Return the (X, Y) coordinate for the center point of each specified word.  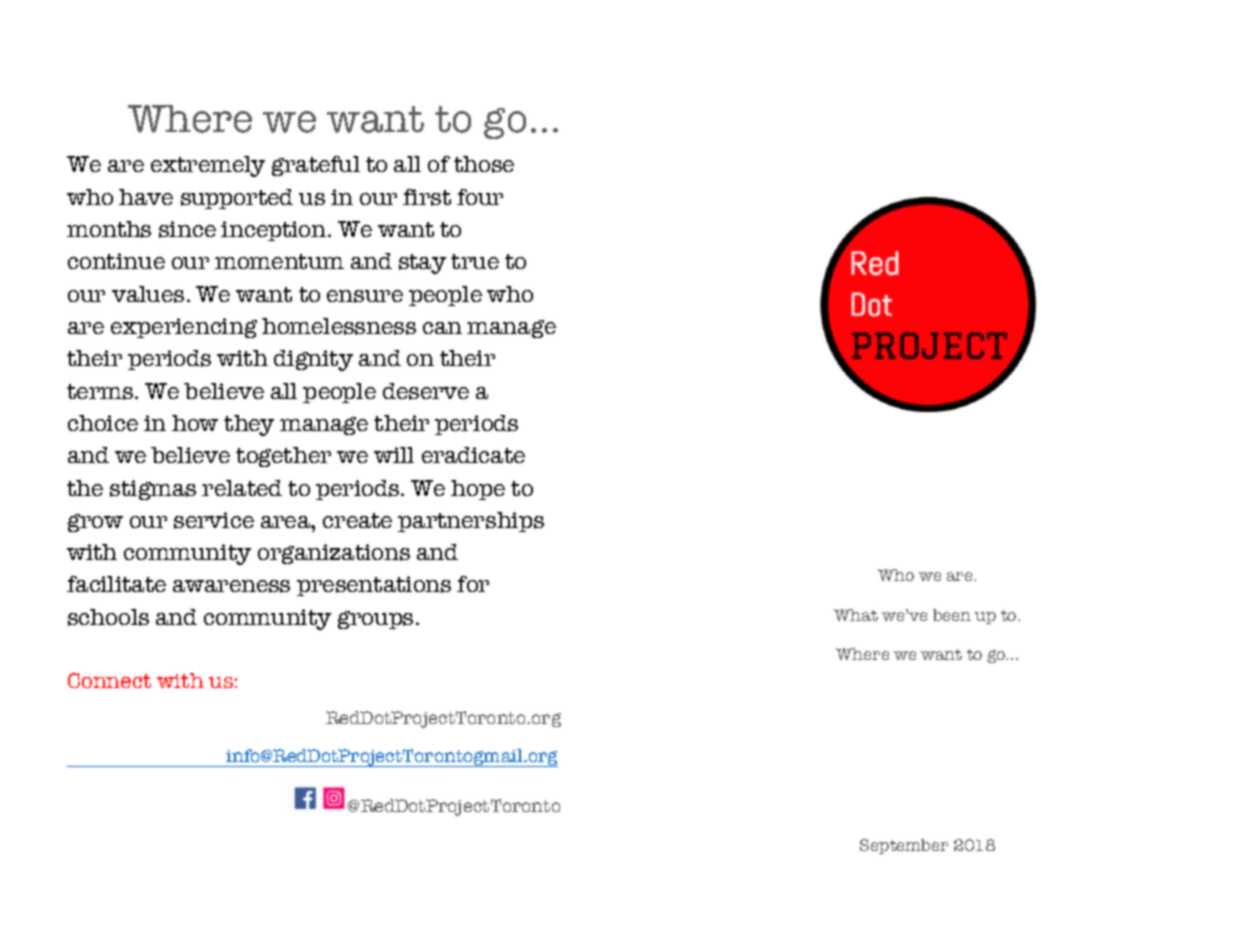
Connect (109, 680)
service (214, 520)
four (480, 197)
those (484, 164)
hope (478, 490)
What (856, 615)
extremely (208, 166)
